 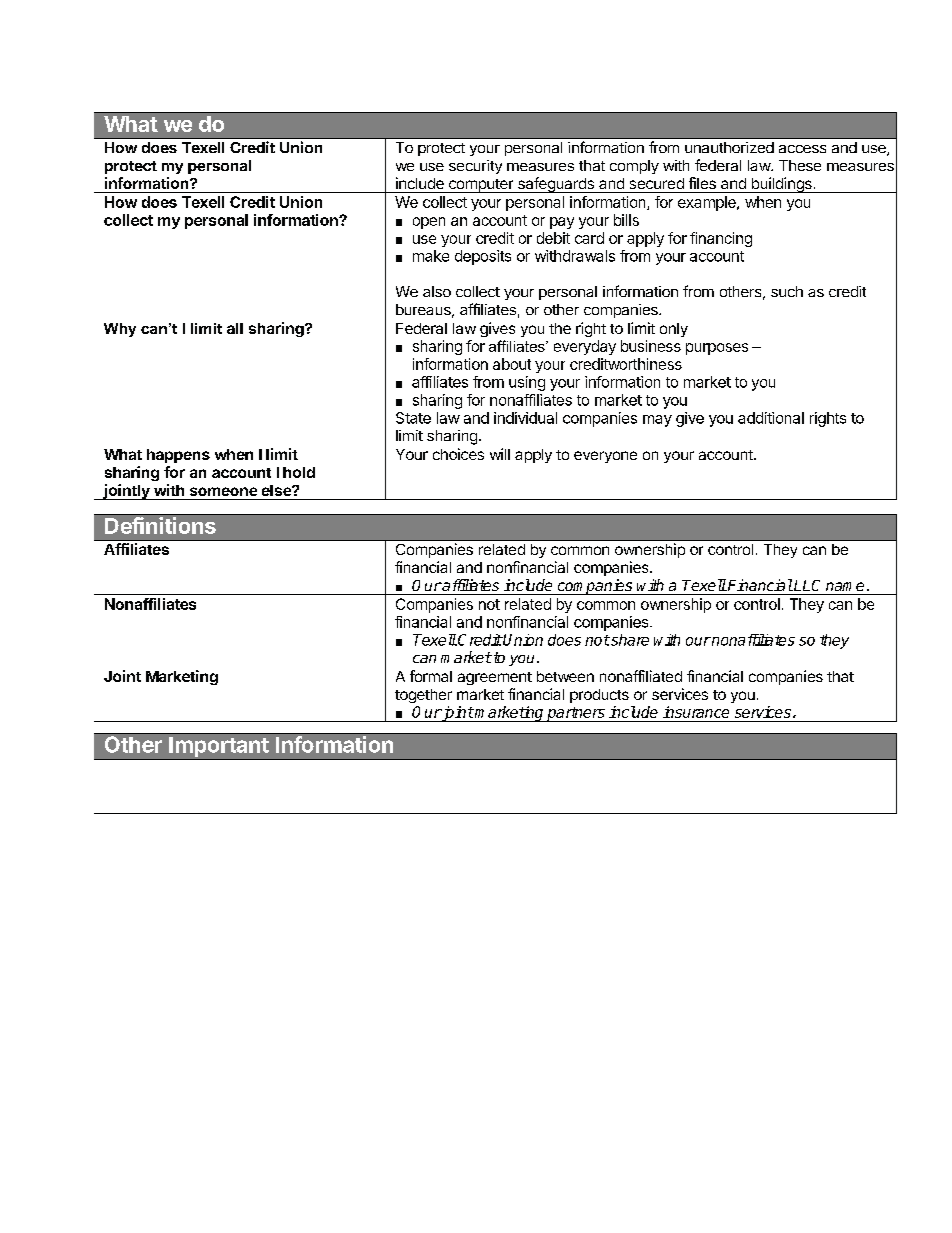 I want to click on These, so click(x=800, y=165).
